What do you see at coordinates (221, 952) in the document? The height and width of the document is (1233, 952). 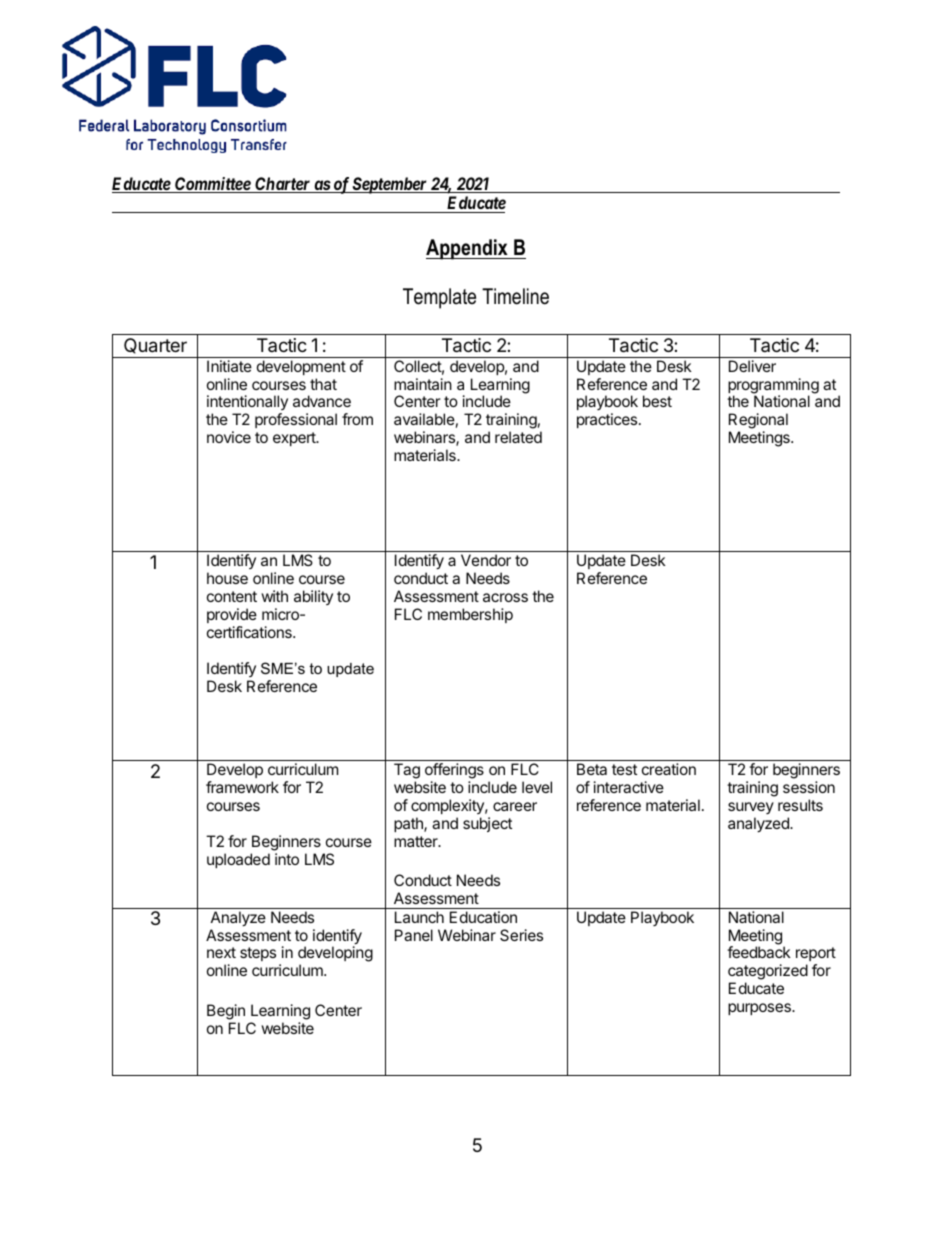 I see `next` at bounding box center [221, 952].
